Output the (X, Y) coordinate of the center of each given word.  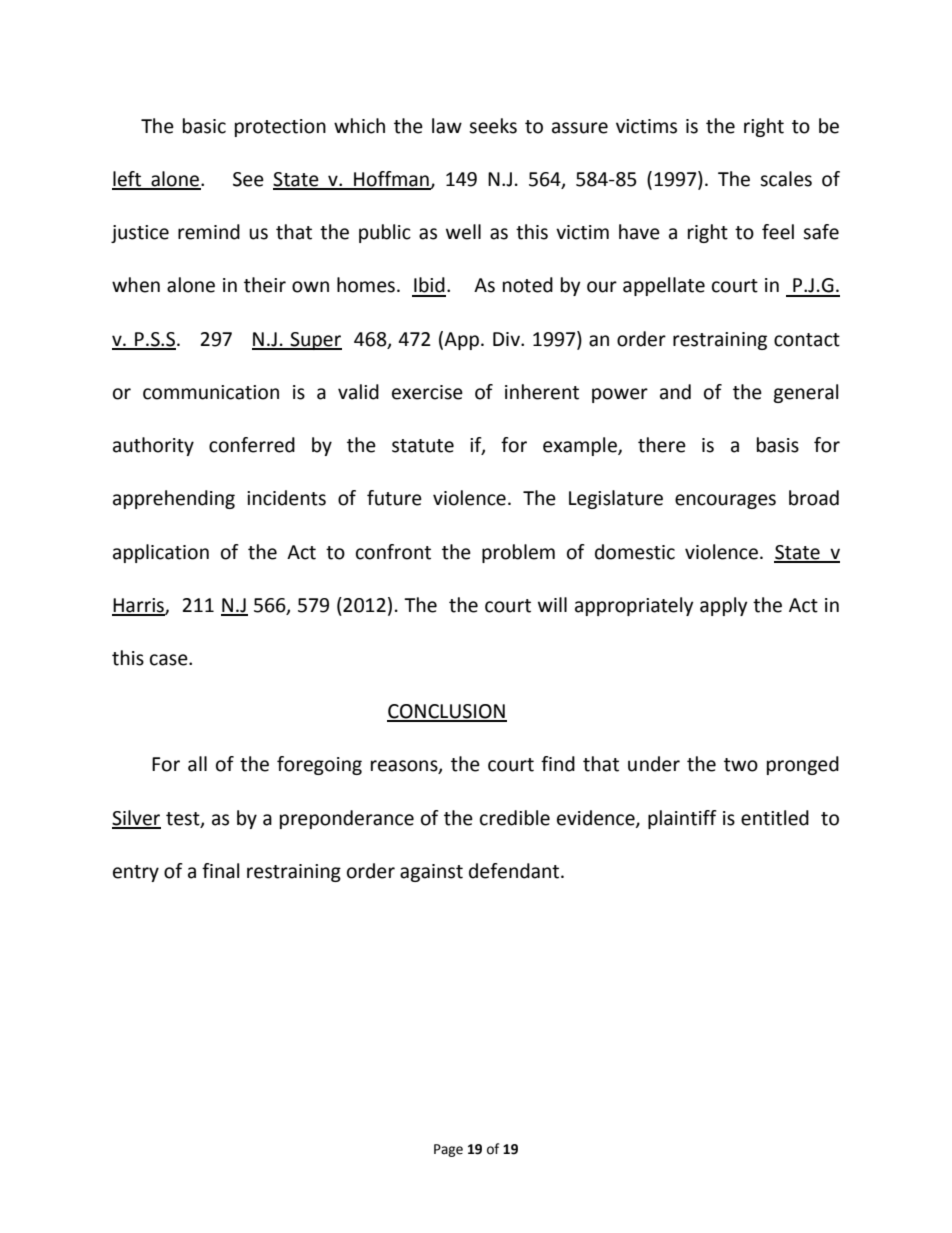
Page (448, 1150)
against (431, 873)
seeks (493, 126)
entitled (775, 818)
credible (515, 818)
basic (204, 126)
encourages (725, 501)
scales (786, 179)
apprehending (174, 499)
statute (423, 446)
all (197, 764)
